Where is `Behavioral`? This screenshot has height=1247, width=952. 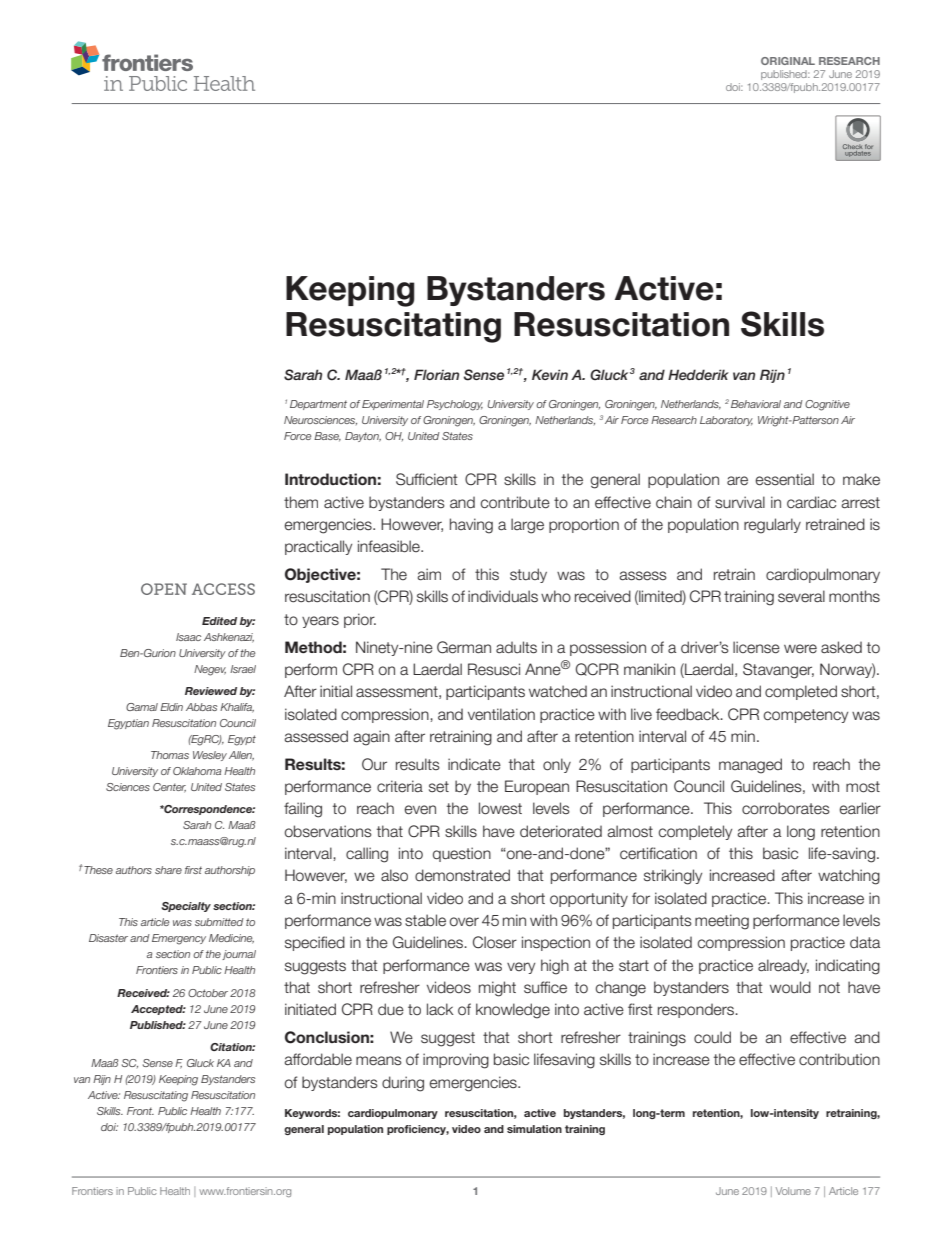 Behavioral is located at coordinates (756, 404).
